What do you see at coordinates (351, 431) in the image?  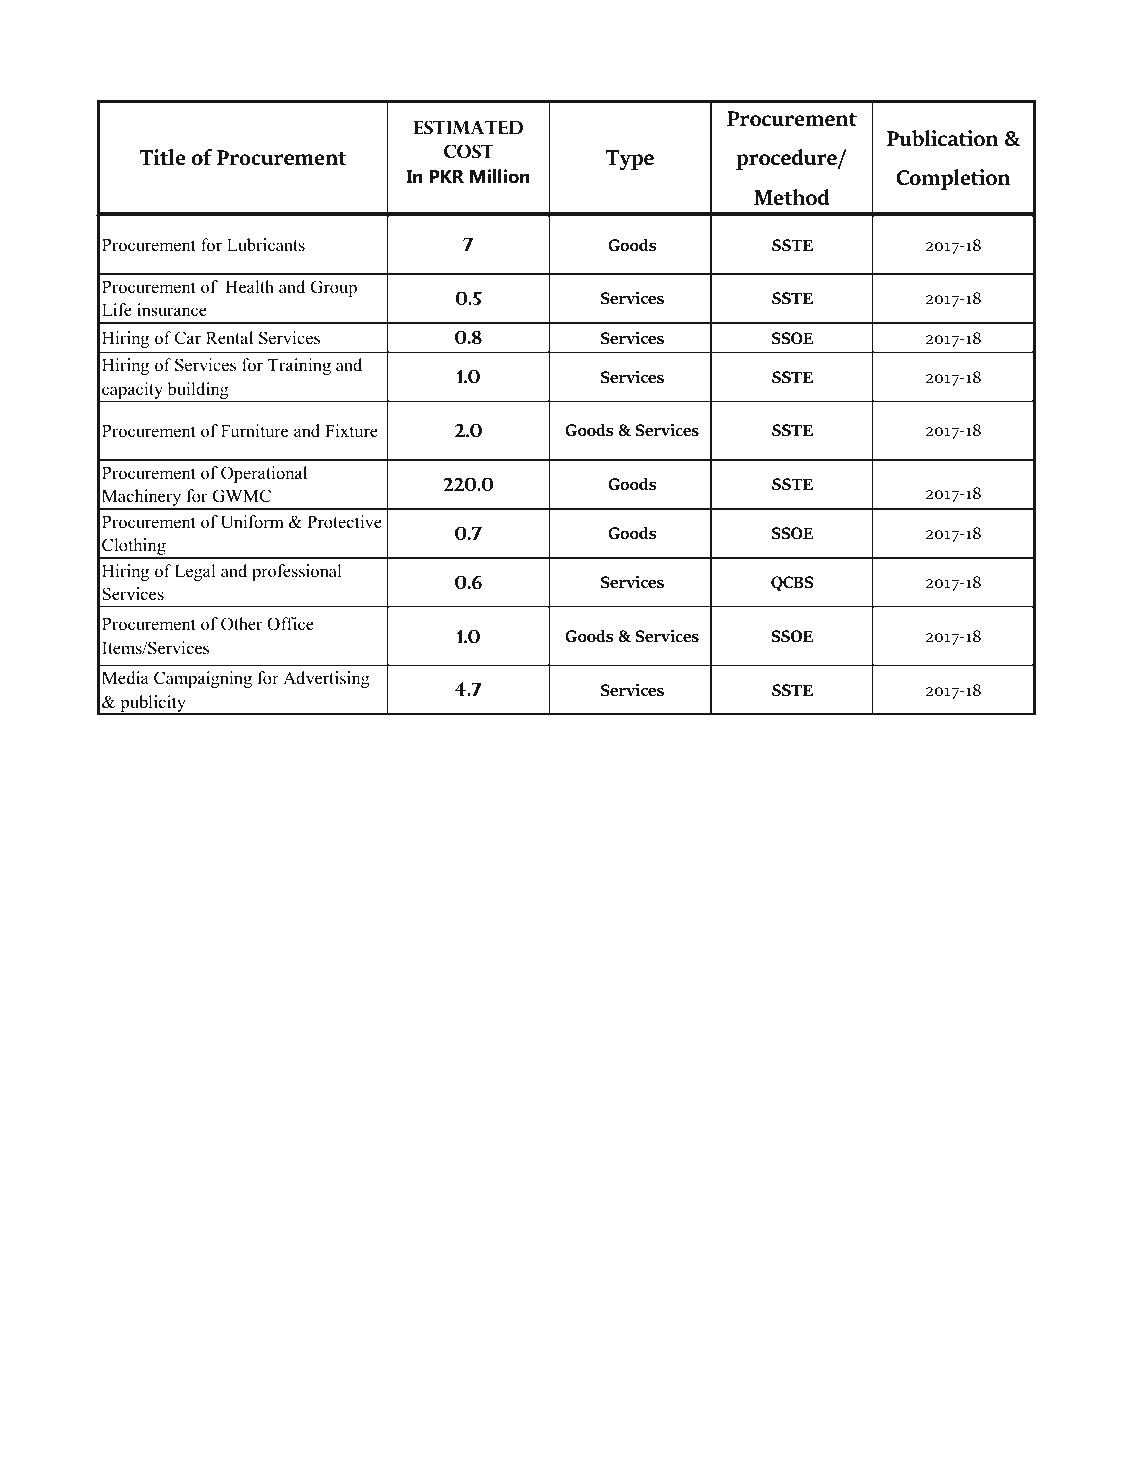 I see `Fixture` at bounding box center [351, 431].
